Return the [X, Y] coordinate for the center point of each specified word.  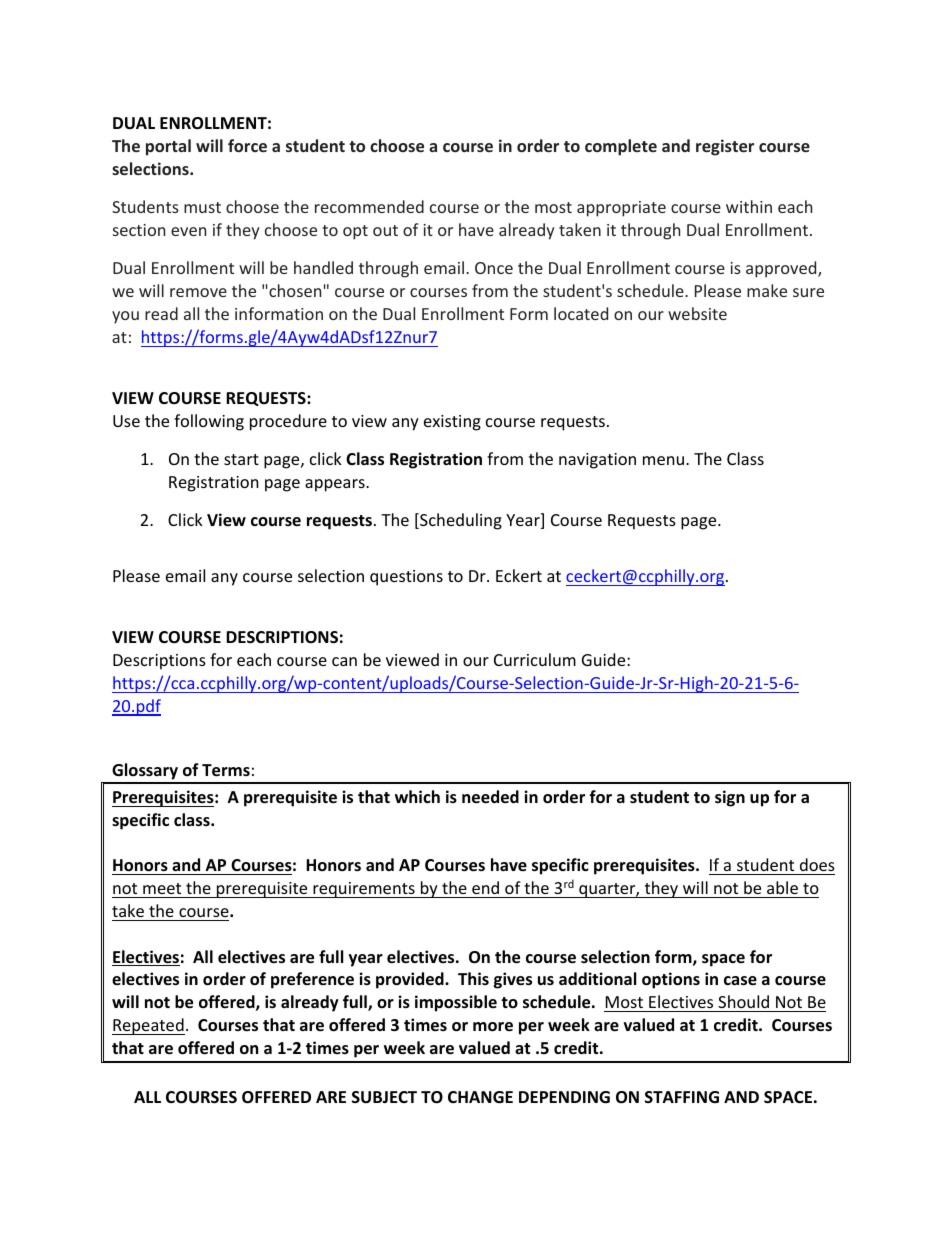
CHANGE [480, 1097]
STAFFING [682, 1097]
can [344, 661]
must [202, 207]
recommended [369, 206]
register [725, 147]
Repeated [148, 1026]
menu [665, 460]
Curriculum [535, 659]
